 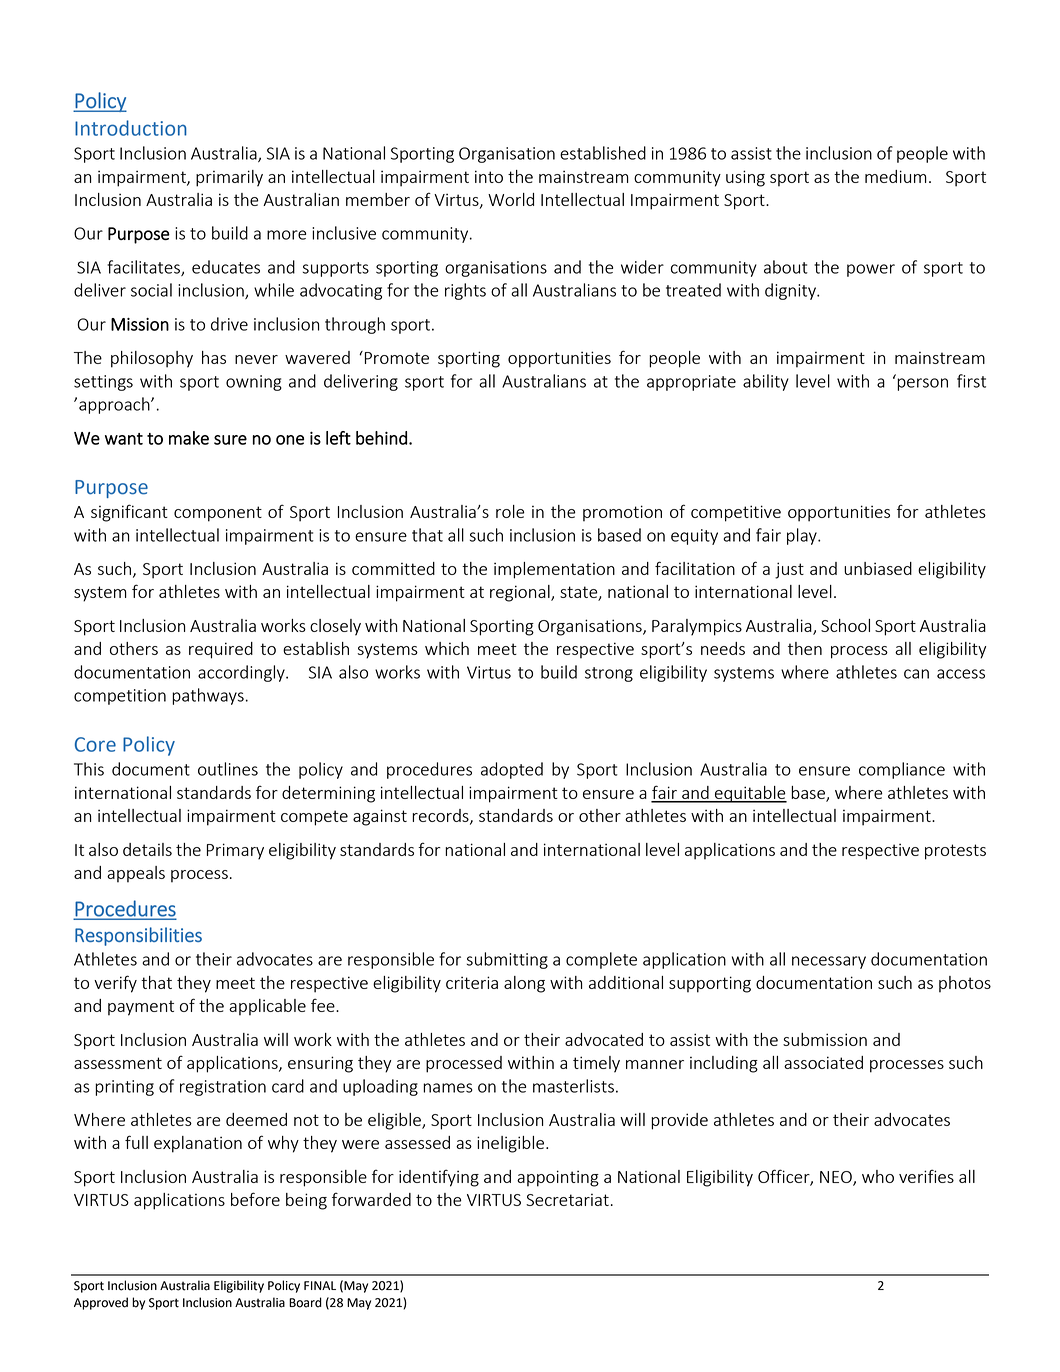 I want to click on Approved, so click(x=101, y=1303).
